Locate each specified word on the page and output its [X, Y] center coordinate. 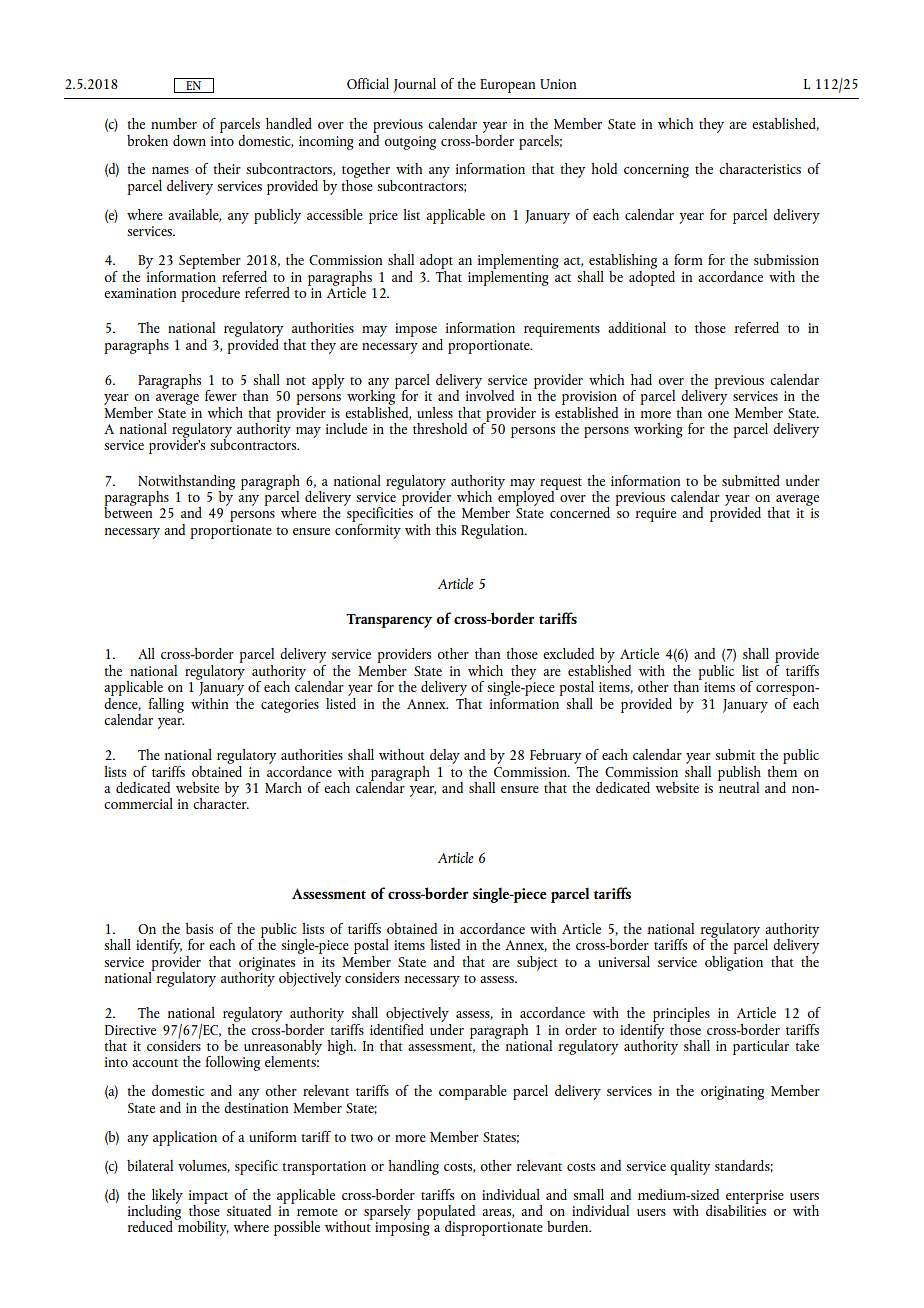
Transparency [389, 621]
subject [537, 963]
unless [435, 412]
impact [208, 1198]
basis [199, 928]
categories [290, 706]
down [189, 140]
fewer [221, 395]
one [718, 414]
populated [446, 1213]
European [507, 86]
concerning [656, 171]
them [782, 770]
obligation [734, 962]
